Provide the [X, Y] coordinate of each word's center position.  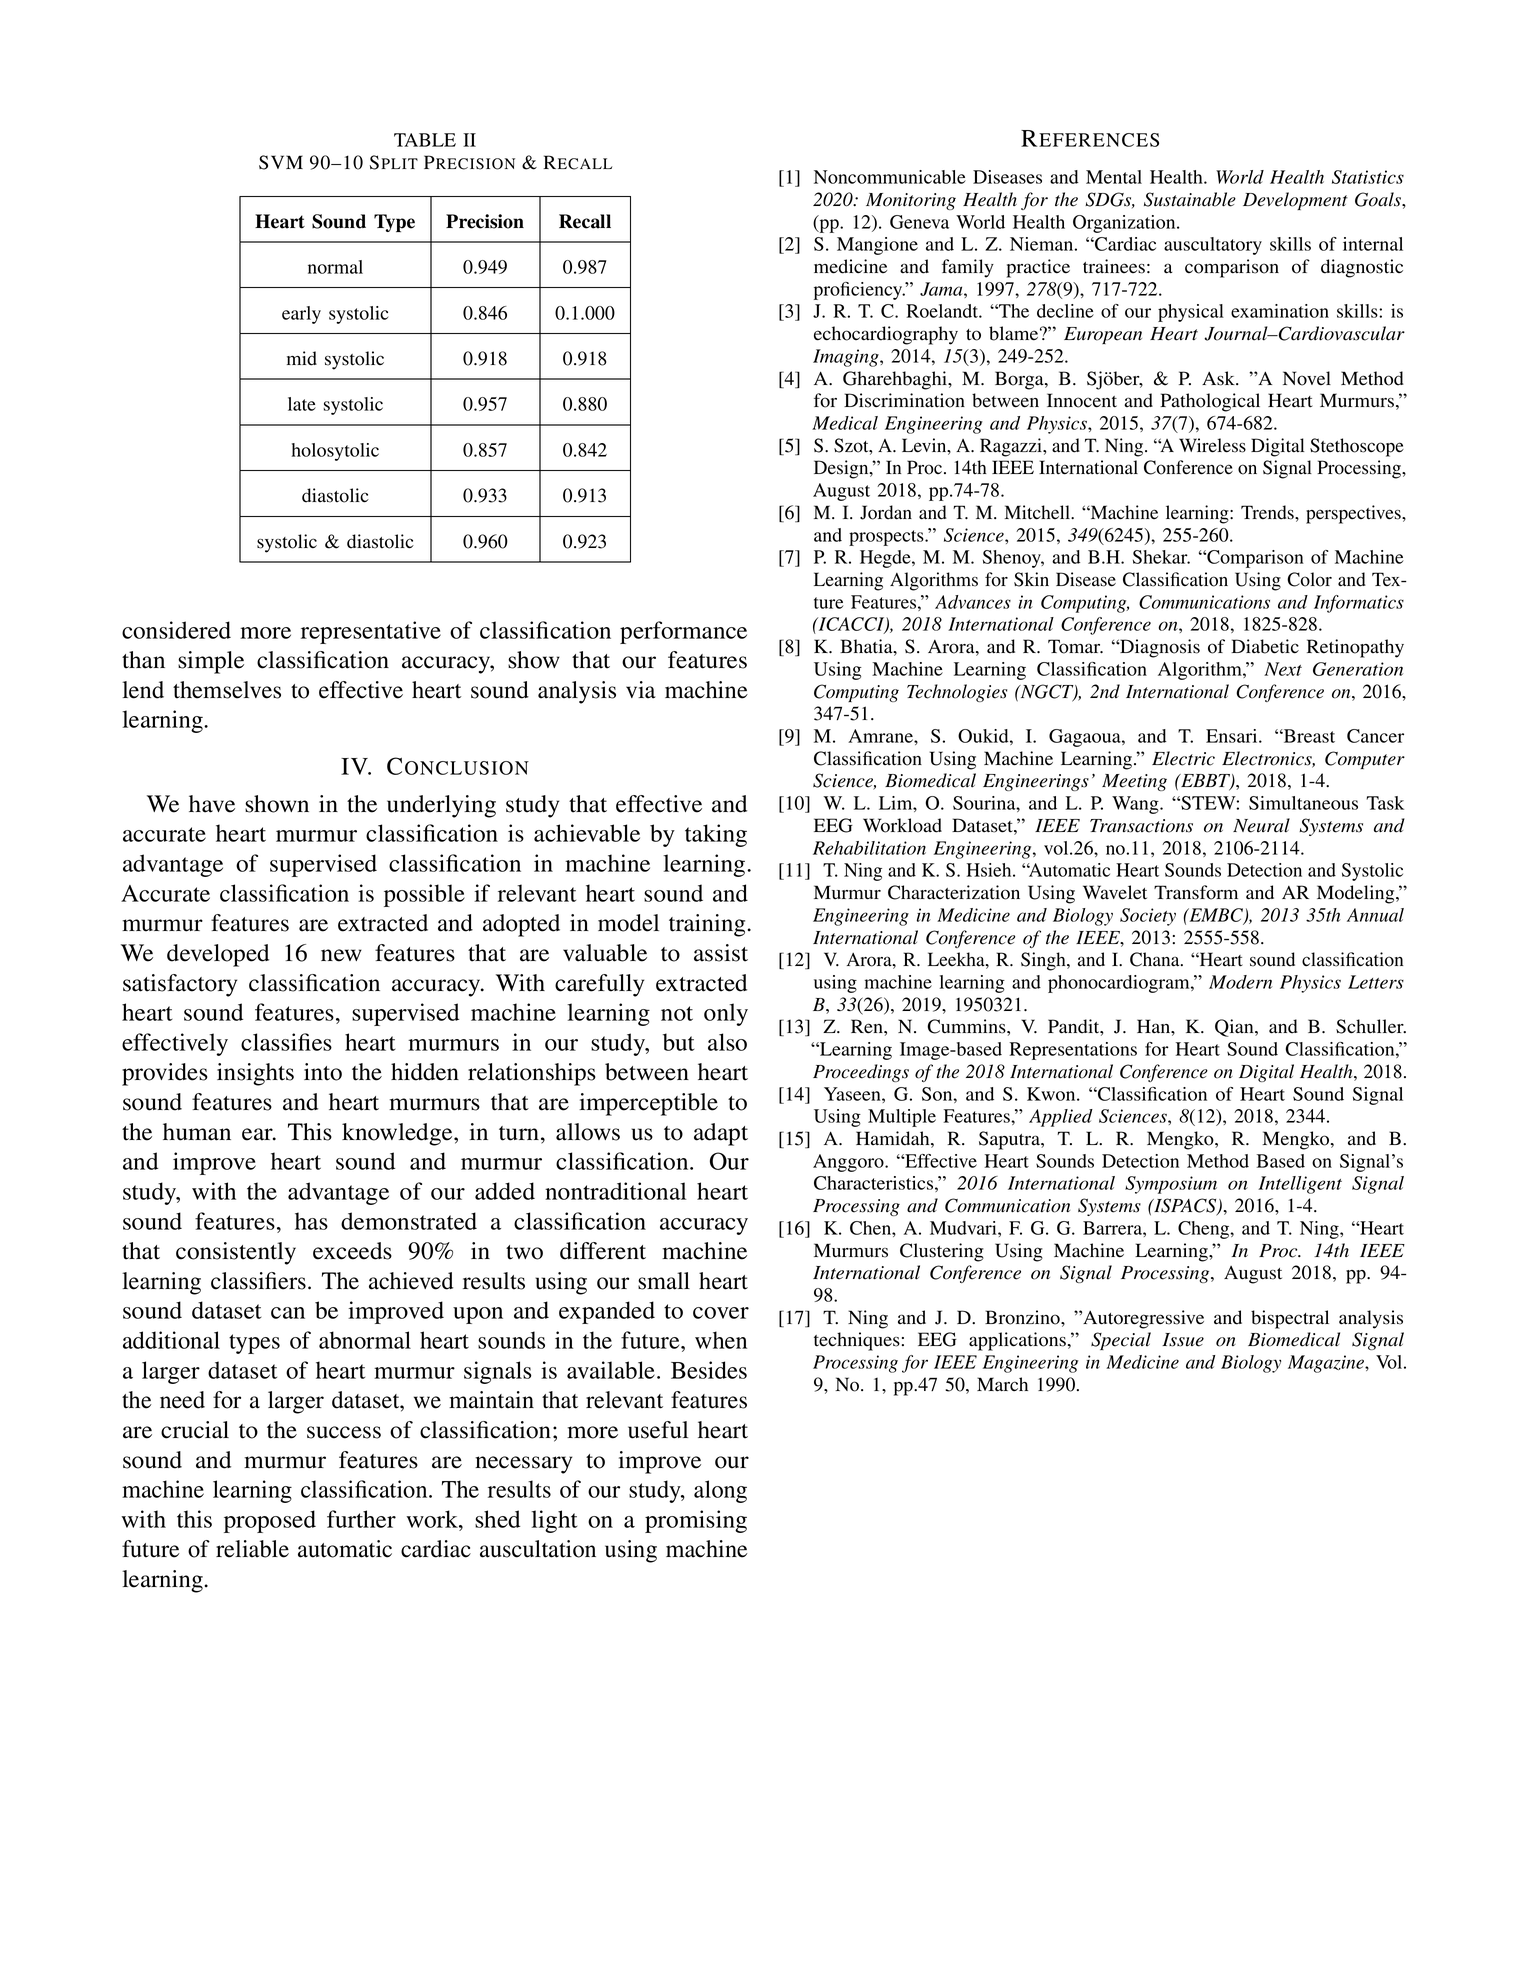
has [311, 1221]
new [341, 955]
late [302, 404]
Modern [1241, 982]
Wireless [1212, 445]
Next [1283, 669]
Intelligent [1300, 1185]
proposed [270, 1521]
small [664, 1281]
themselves [227, 690]
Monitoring [911, 201]
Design [842, 469]
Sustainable [1190, 199]
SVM [281, 162]
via [641, 690]
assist [721, 953]
